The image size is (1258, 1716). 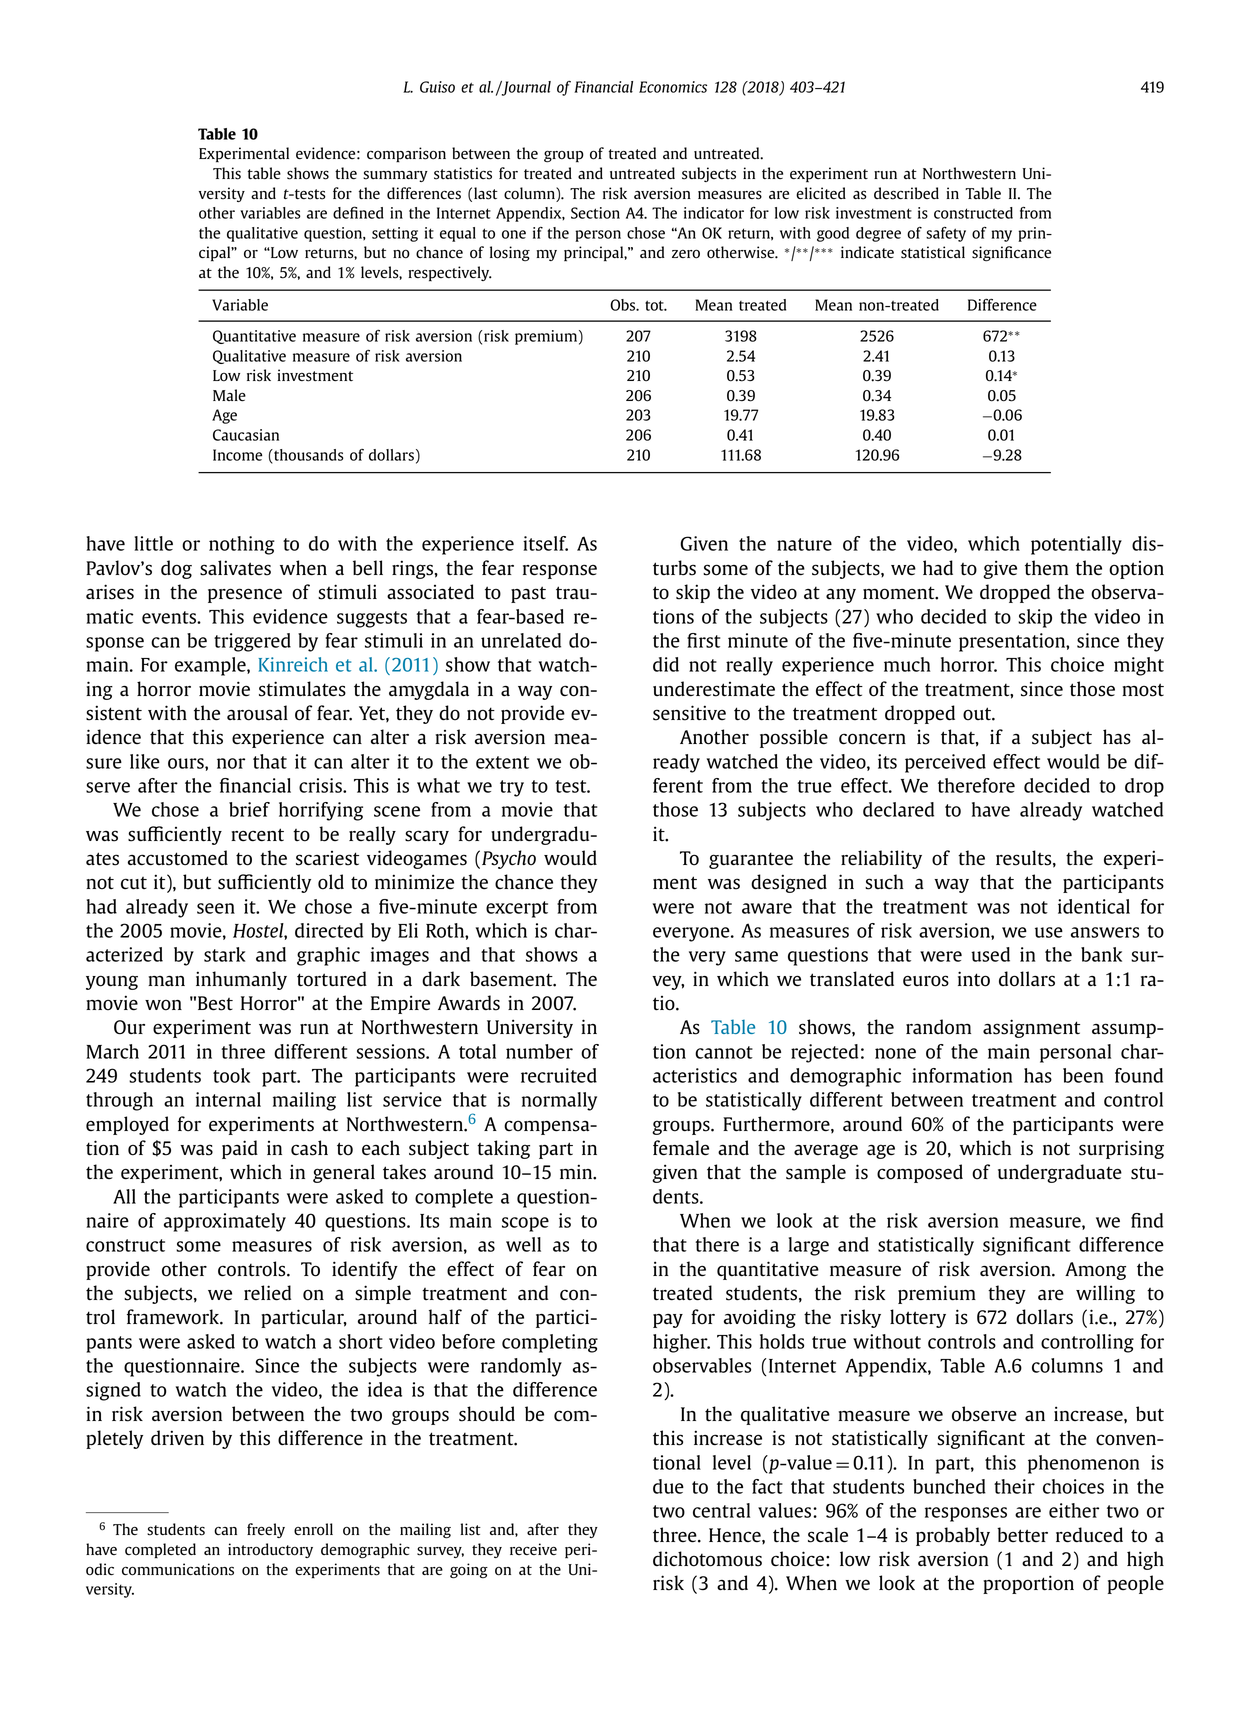 I want to click on presence, so click(x=245, y=595).
